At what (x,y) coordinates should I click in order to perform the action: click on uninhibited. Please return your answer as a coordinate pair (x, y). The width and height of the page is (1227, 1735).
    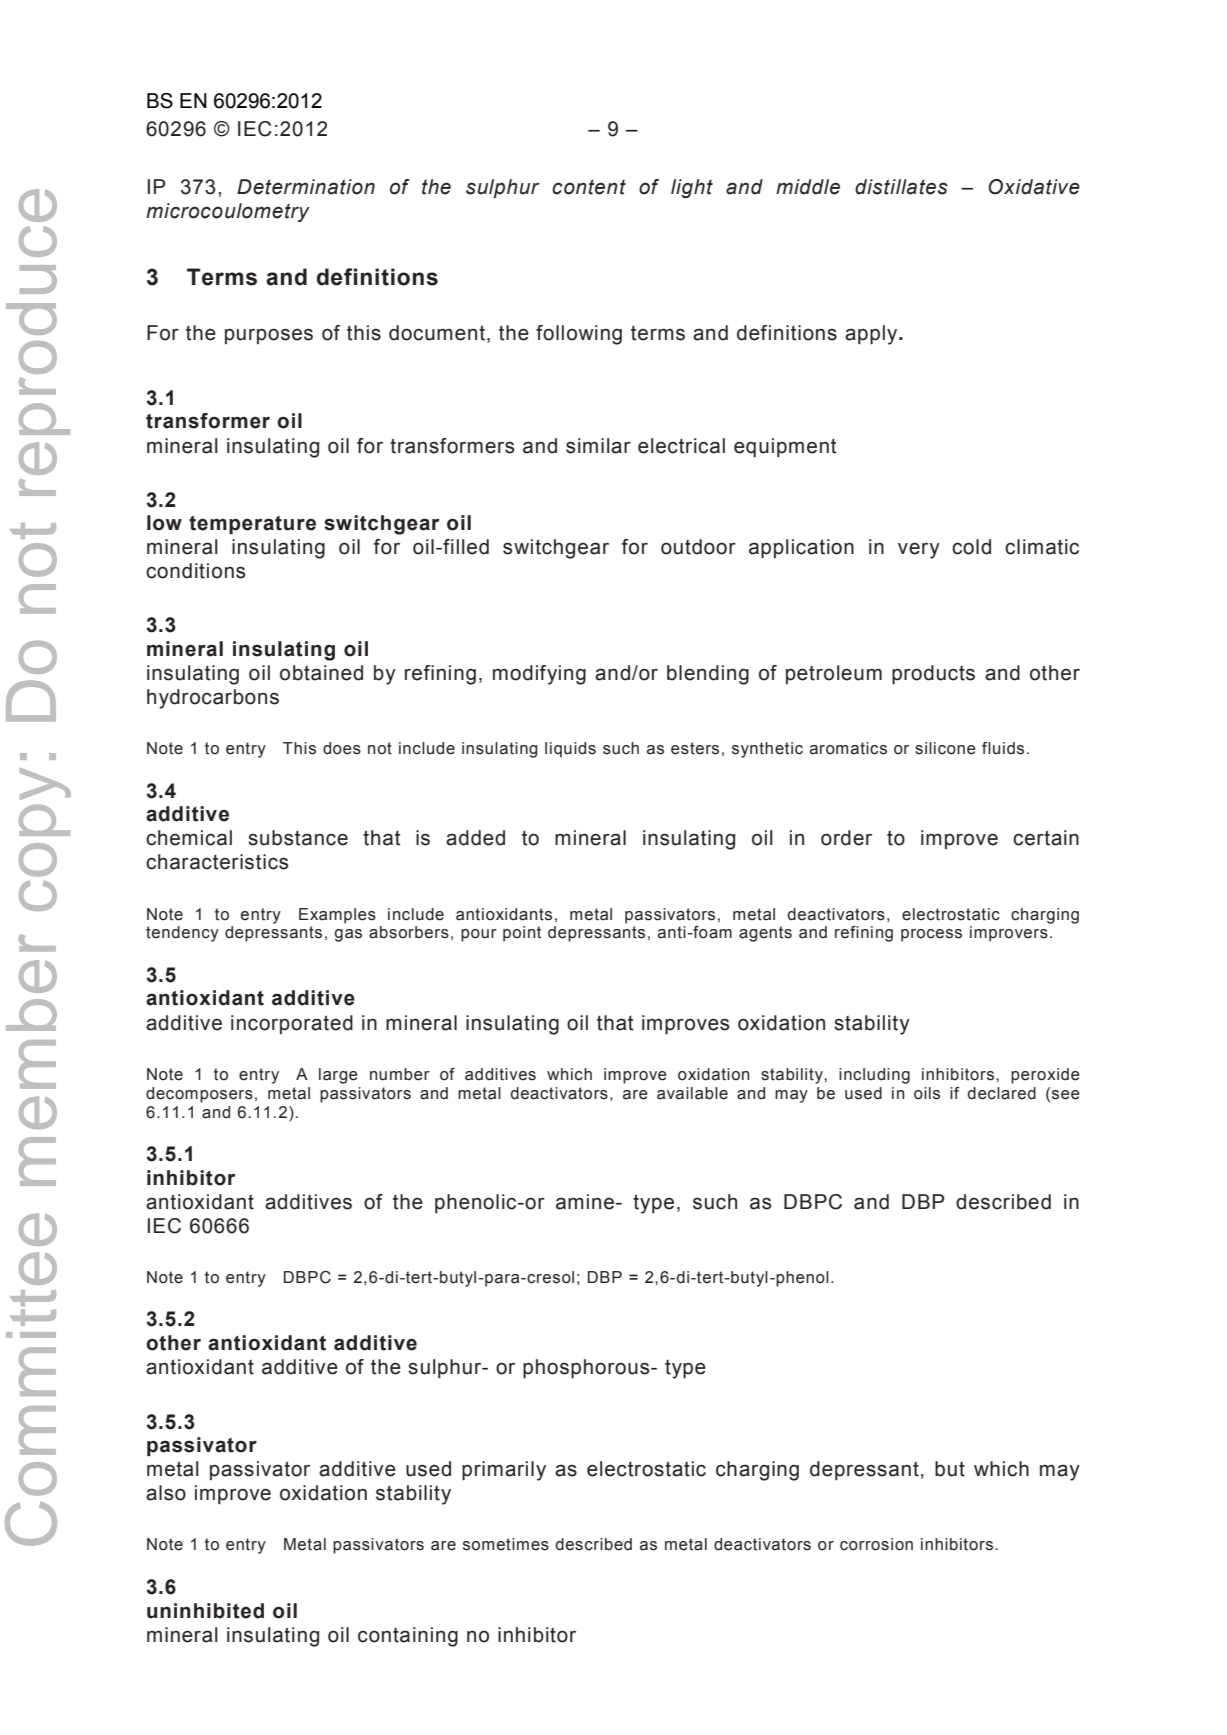
    Looking at the image, I should click on (205, 1611).
